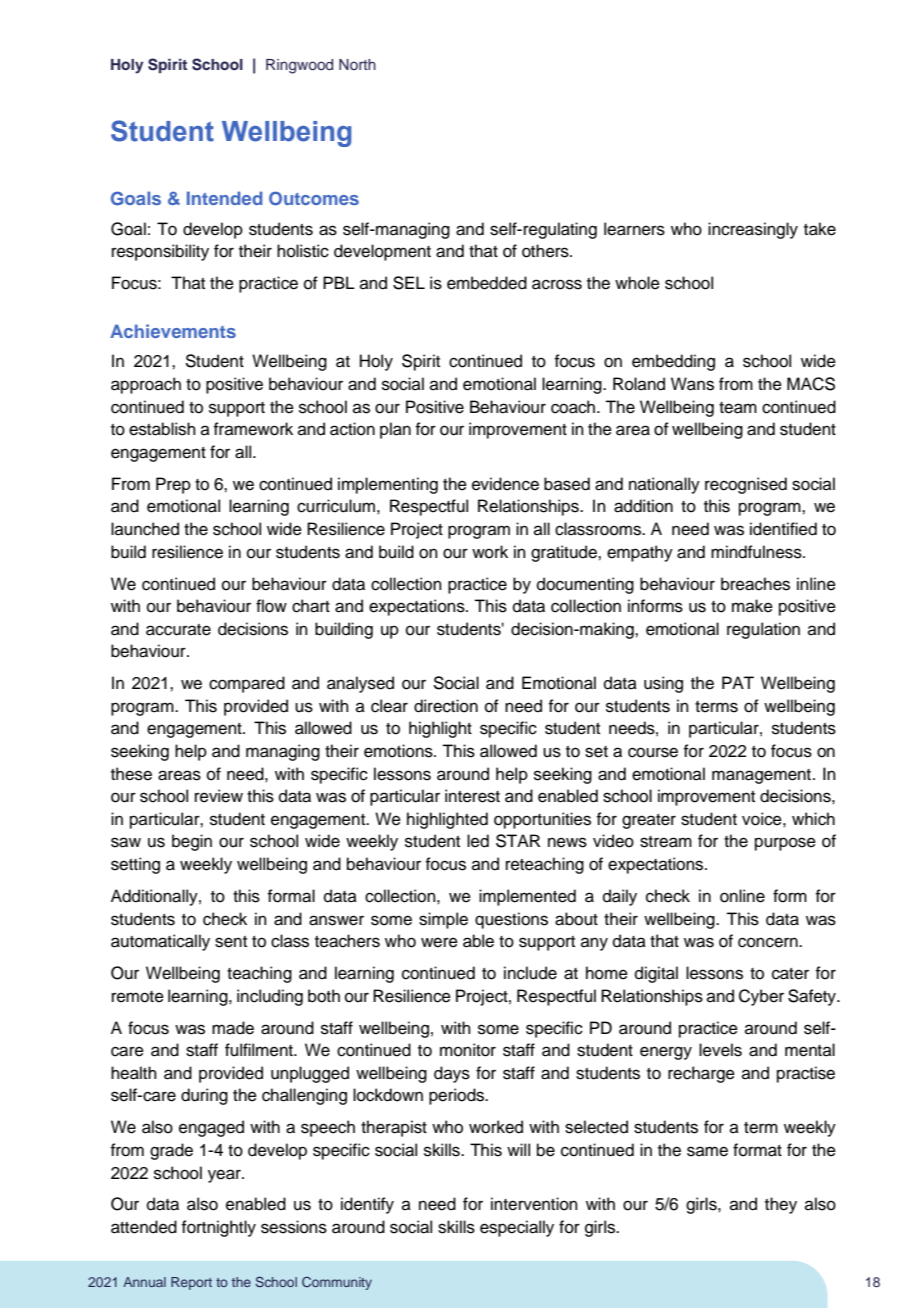 This screenshot has height=1308, width=924. What do you see at coordinates (218, 1228) in the screenshot?
I see `fortnightly` at bounding box center [218, 1228].
